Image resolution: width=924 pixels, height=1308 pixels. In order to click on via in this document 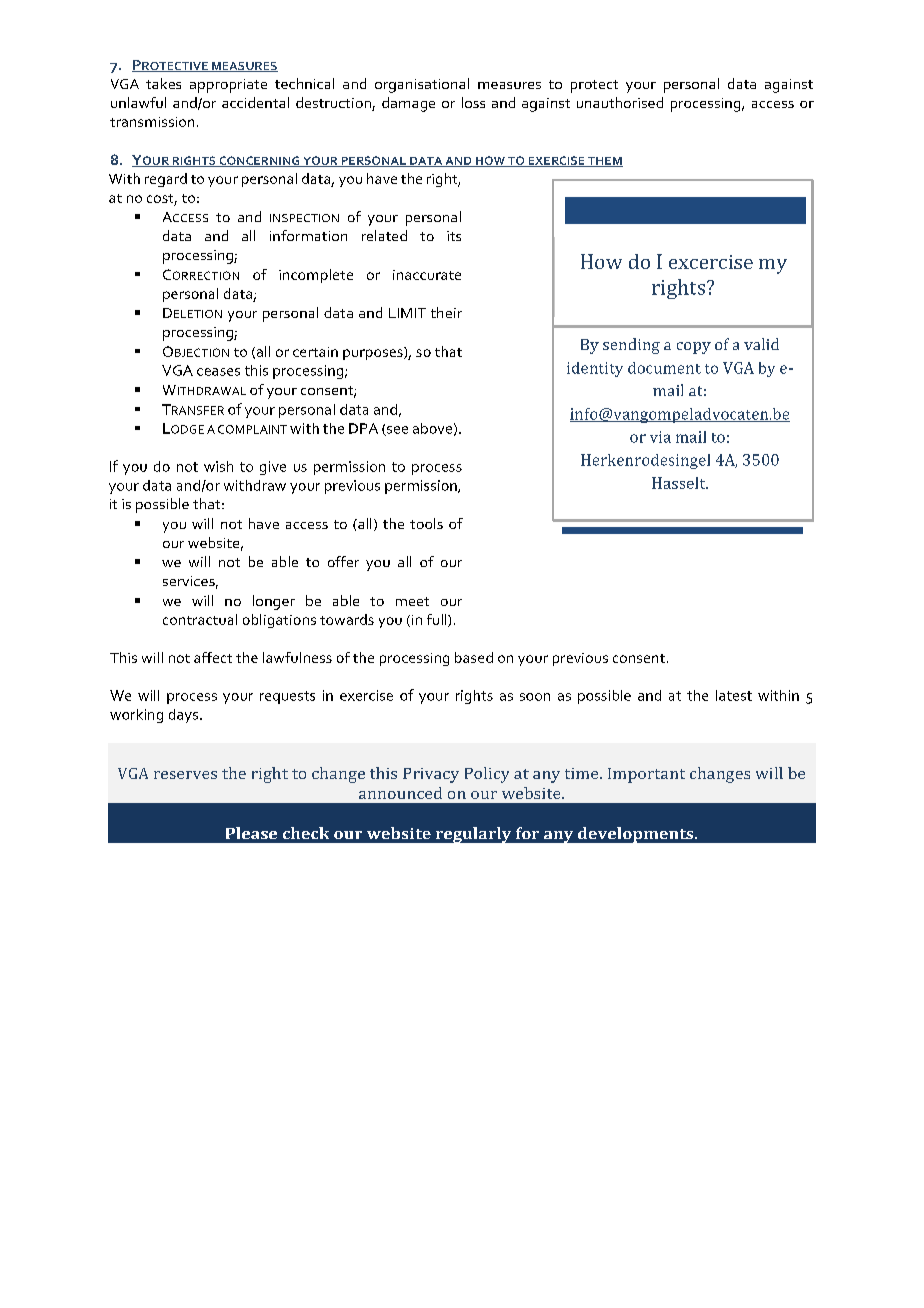, I will do `click(660, 437)`.
